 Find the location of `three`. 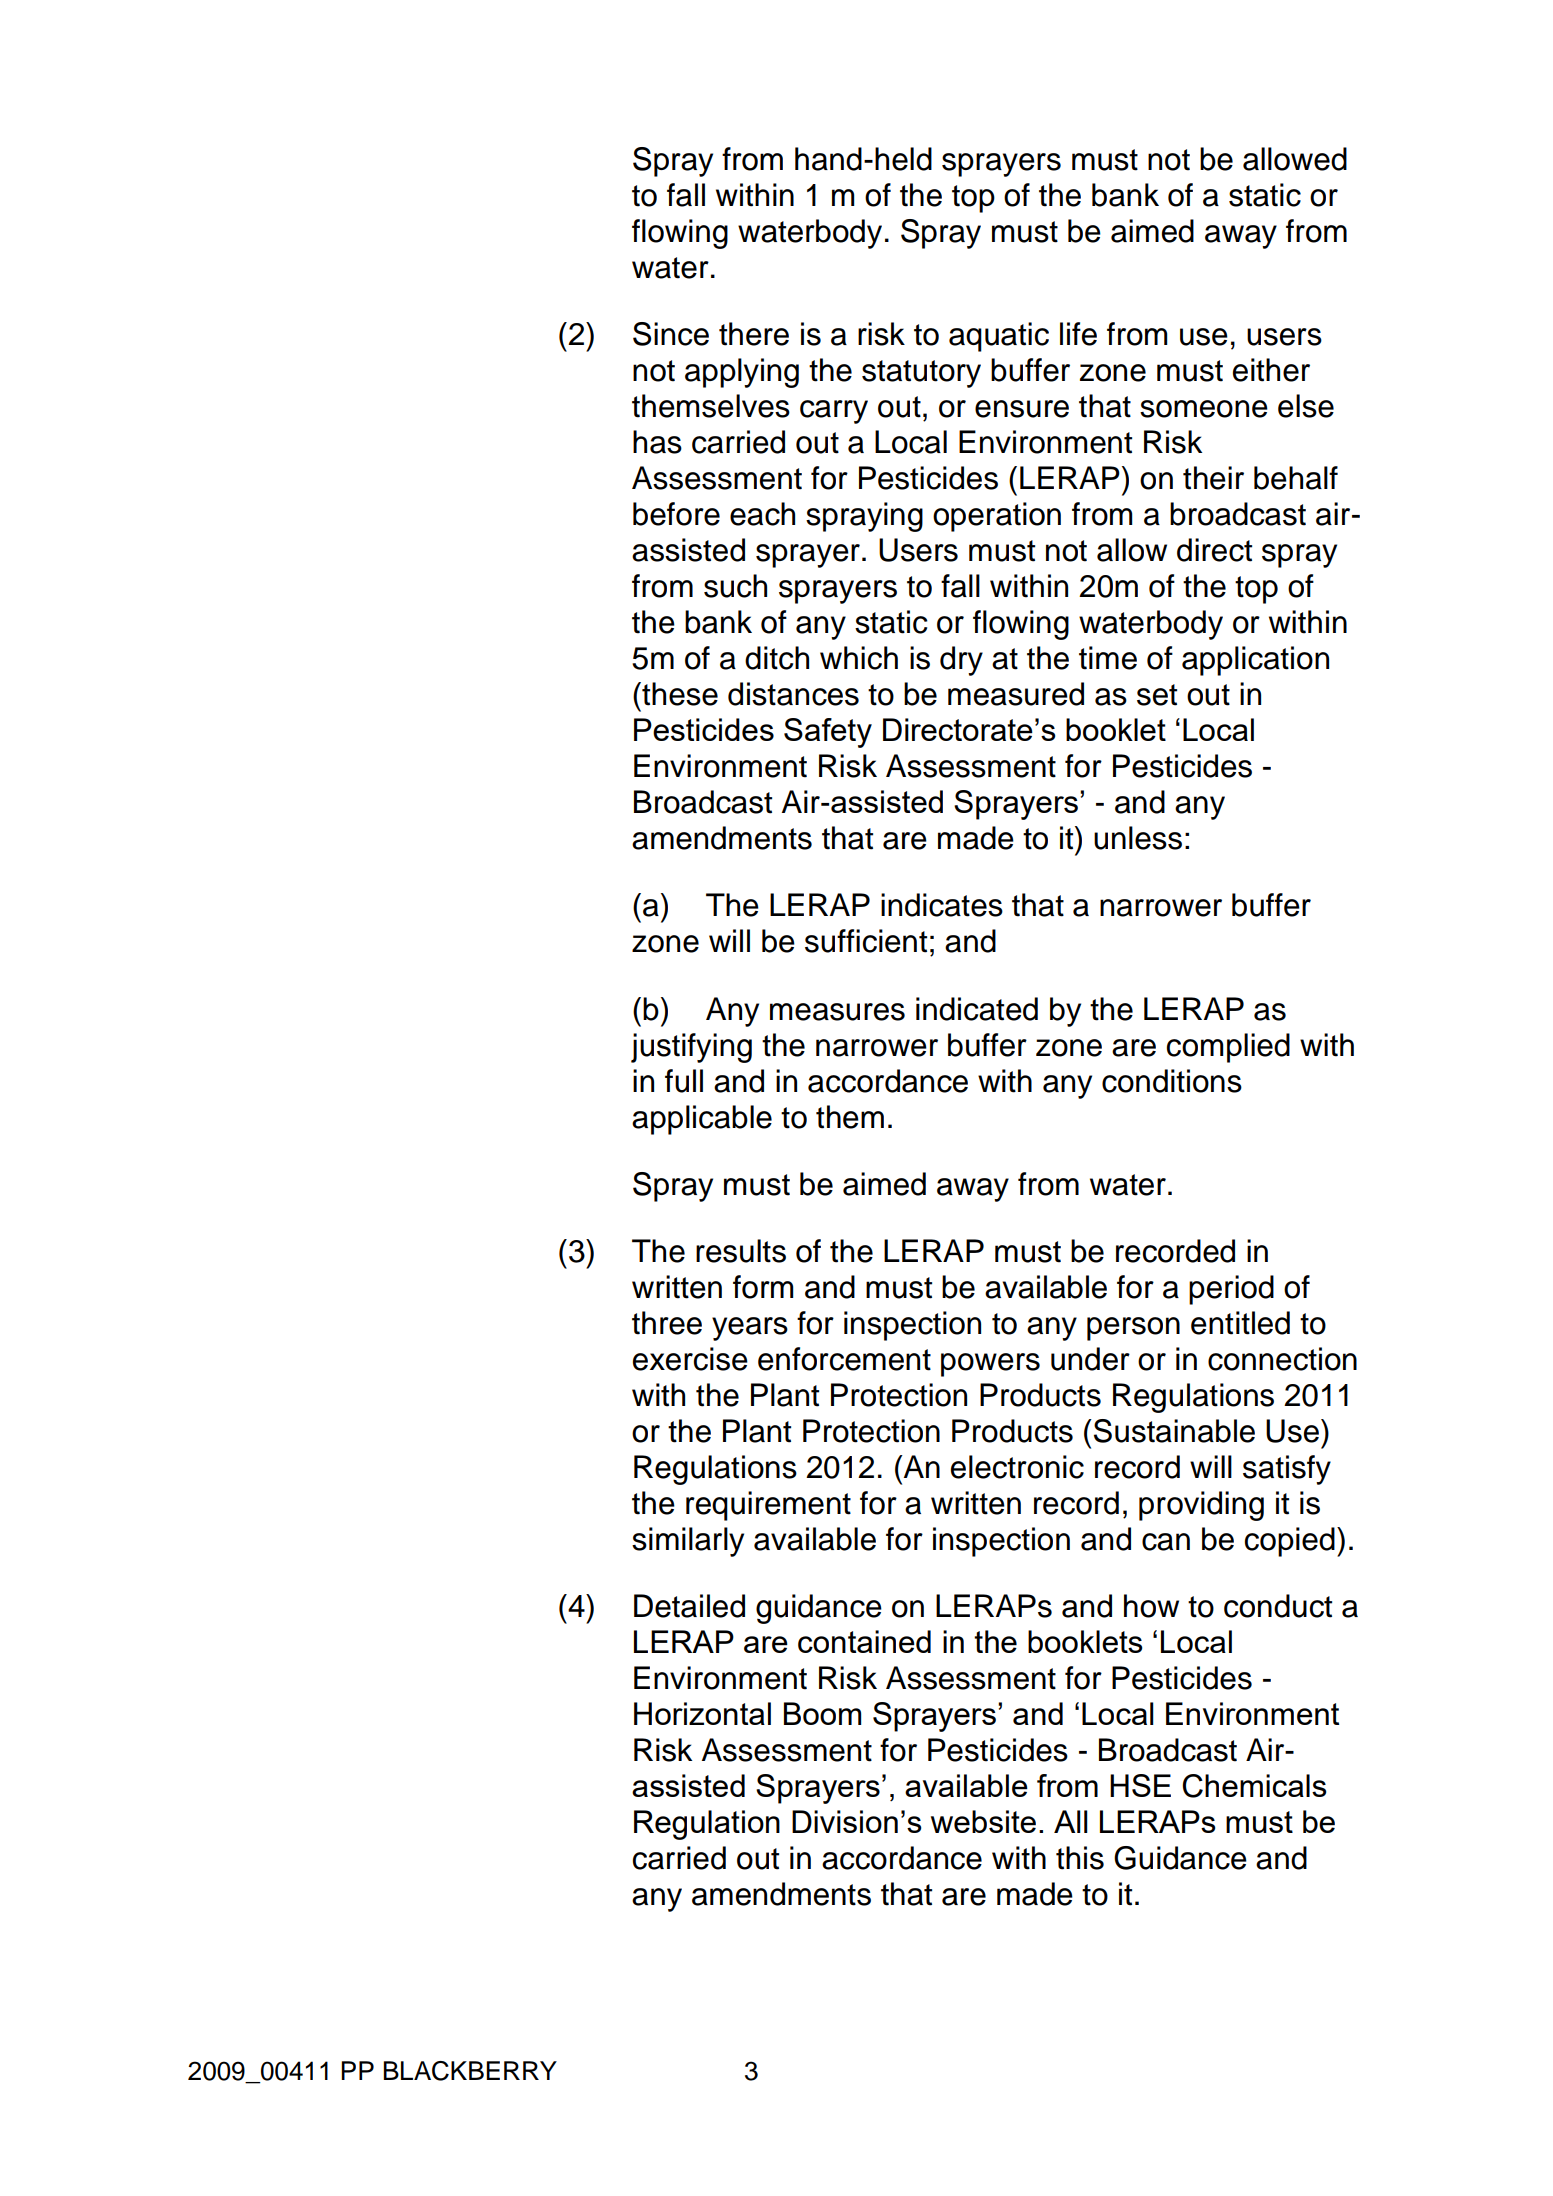

three is located at coordinates (667, 1323).
